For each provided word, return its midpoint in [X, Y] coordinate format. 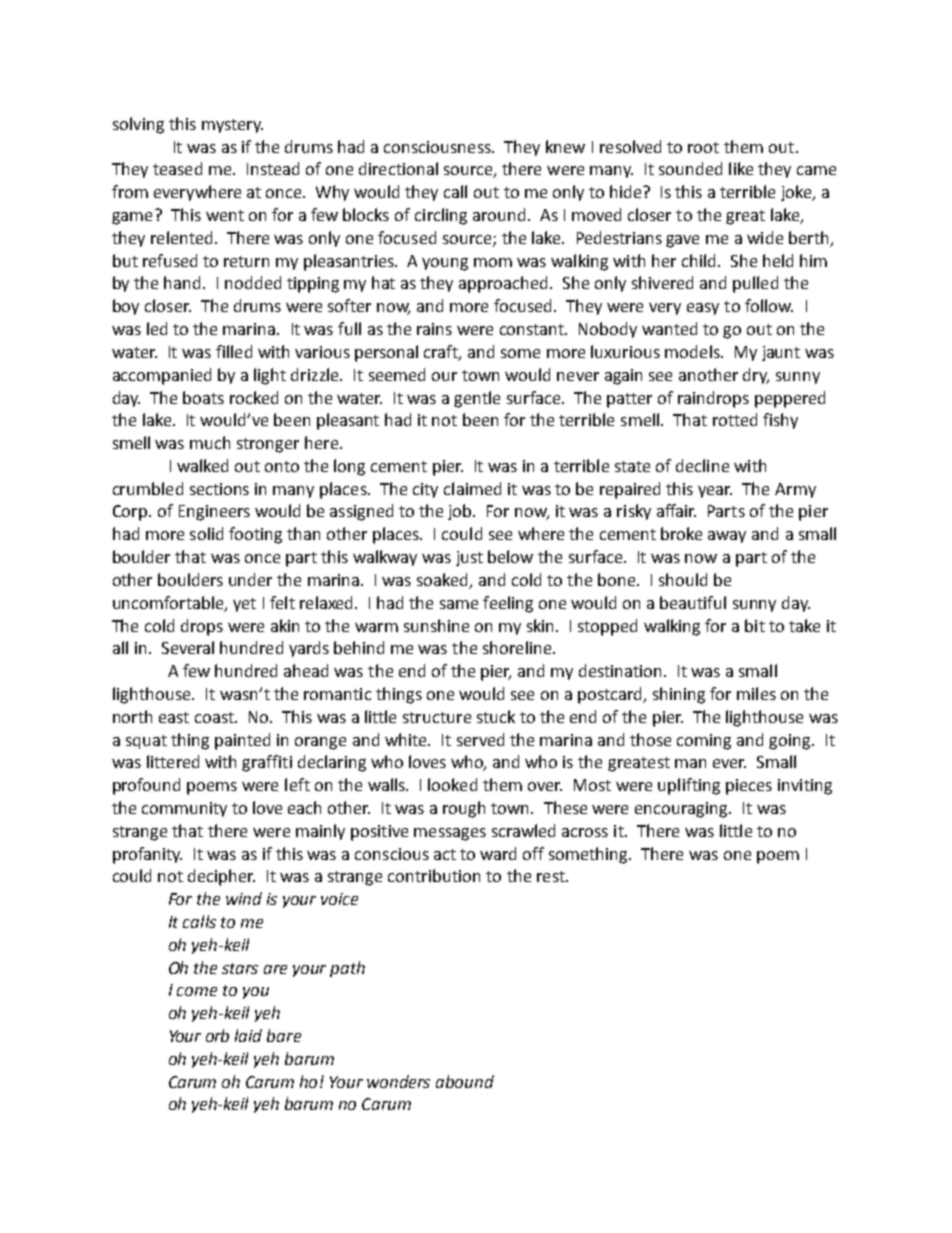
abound [465, 1081]
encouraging [682, 810]
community [184, 809]
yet [244, 605]
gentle [477, 399]
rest [552, 876]
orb [217, 1035]
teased [177, 168]
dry [756, 376]
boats [203, 397]
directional [398, 168]
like [741, 168]
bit [755, 625]
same [459, 604]
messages [450, 834]
